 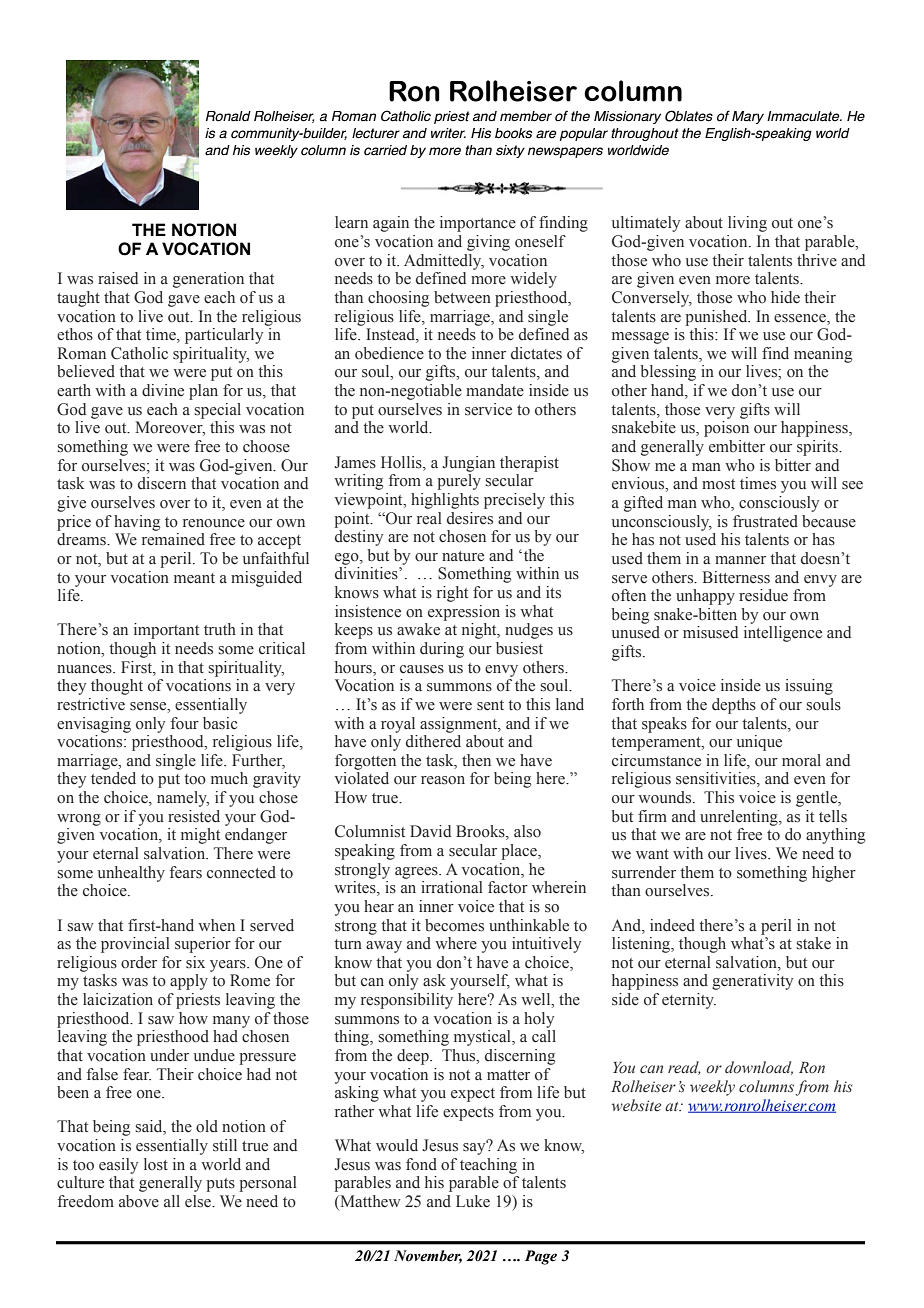 What do you see at coordinates (228, 116) in the screenshot?
I see `Ronald` at bounding box center [228, 116].
